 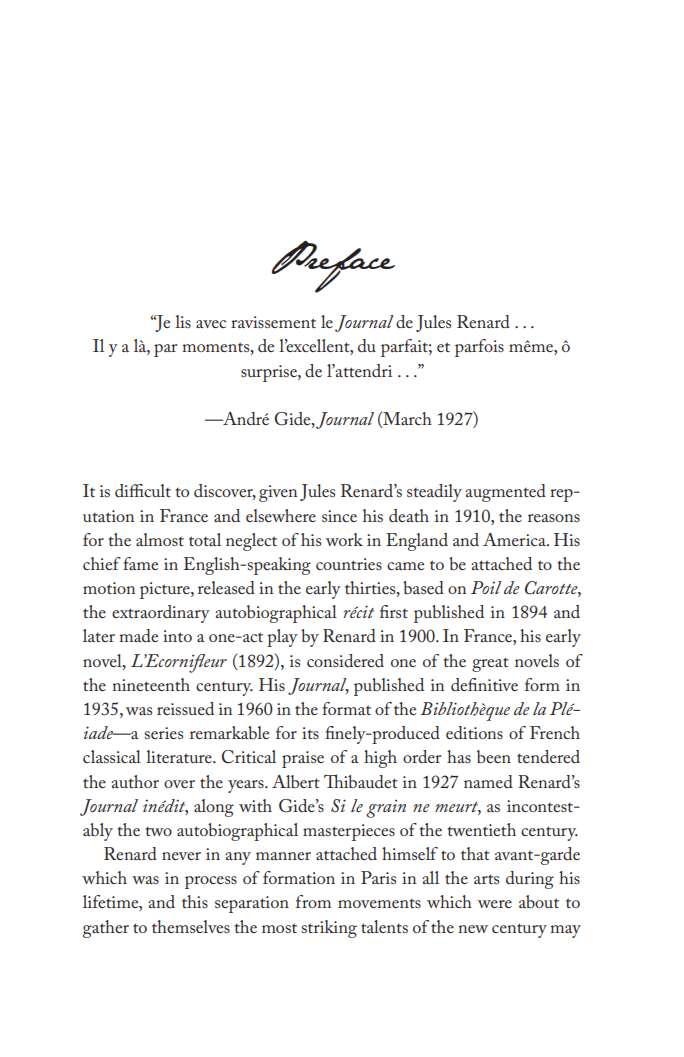 I want to click on praise, so click(x=303, y=759).
